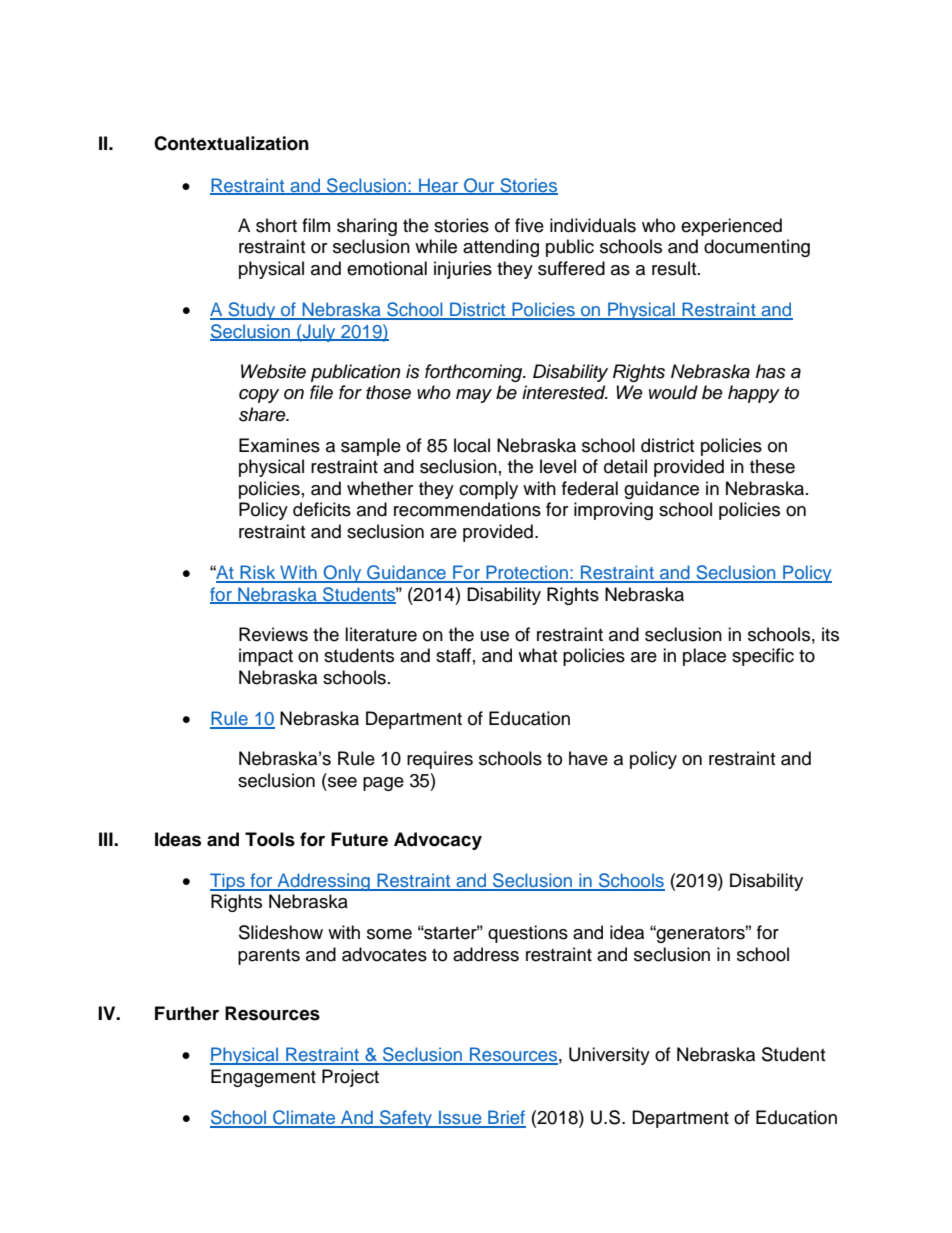 Image resolution: width=952 pixels, height=1233 pixels. I want to click on forthcoming, so click(475, 373).
